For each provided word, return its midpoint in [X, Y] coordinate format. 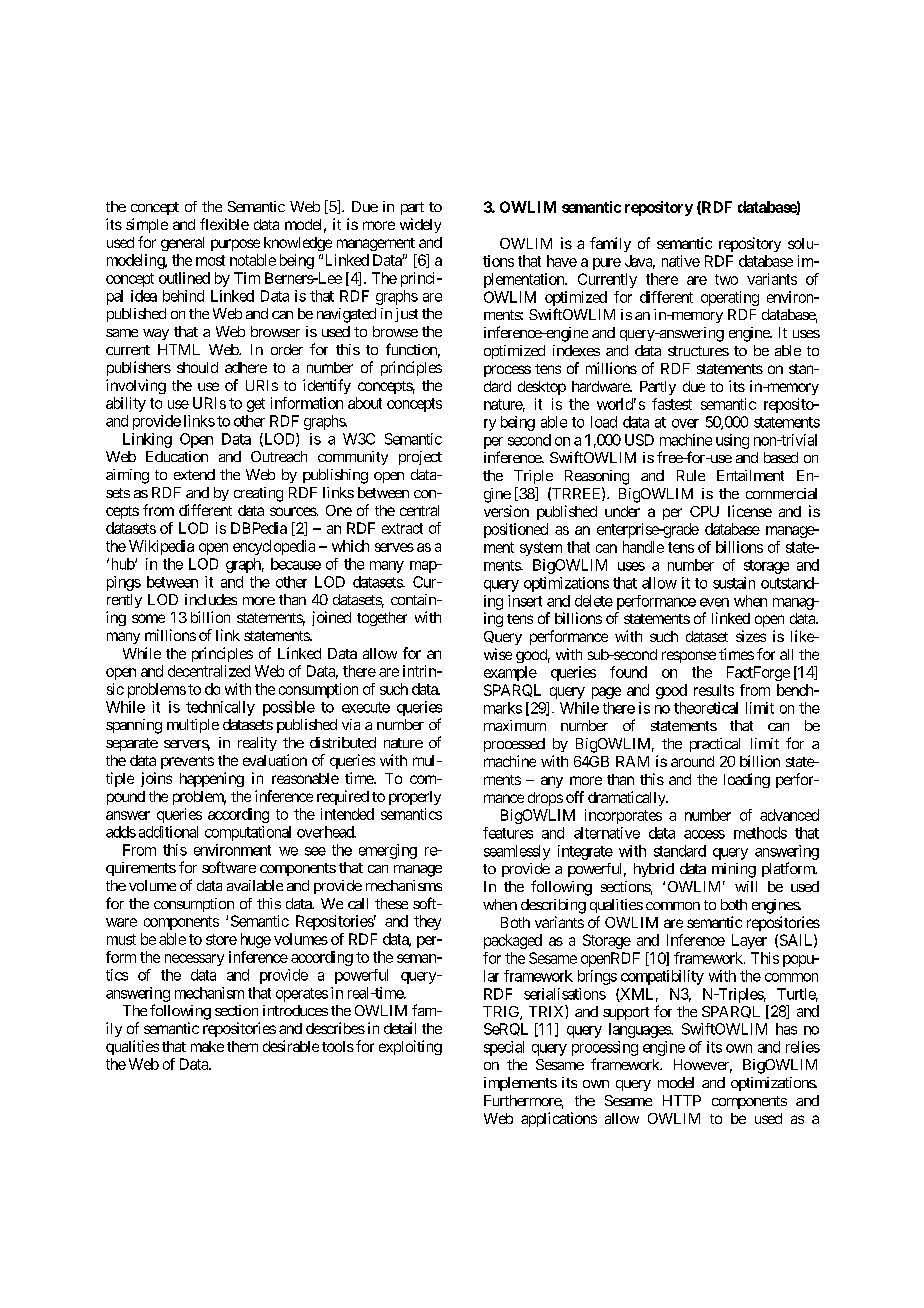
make [207, 1046]
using [732, 441]
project [420, 458]
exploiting [410, 1047]
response [689, 657]
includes [211, 599]
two [726, 279]
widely [420, 225]
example [510, 673]
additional [168, 832]
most [210, 260]
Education [177, 456]
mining [734, 870]
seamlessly [517, 852]
